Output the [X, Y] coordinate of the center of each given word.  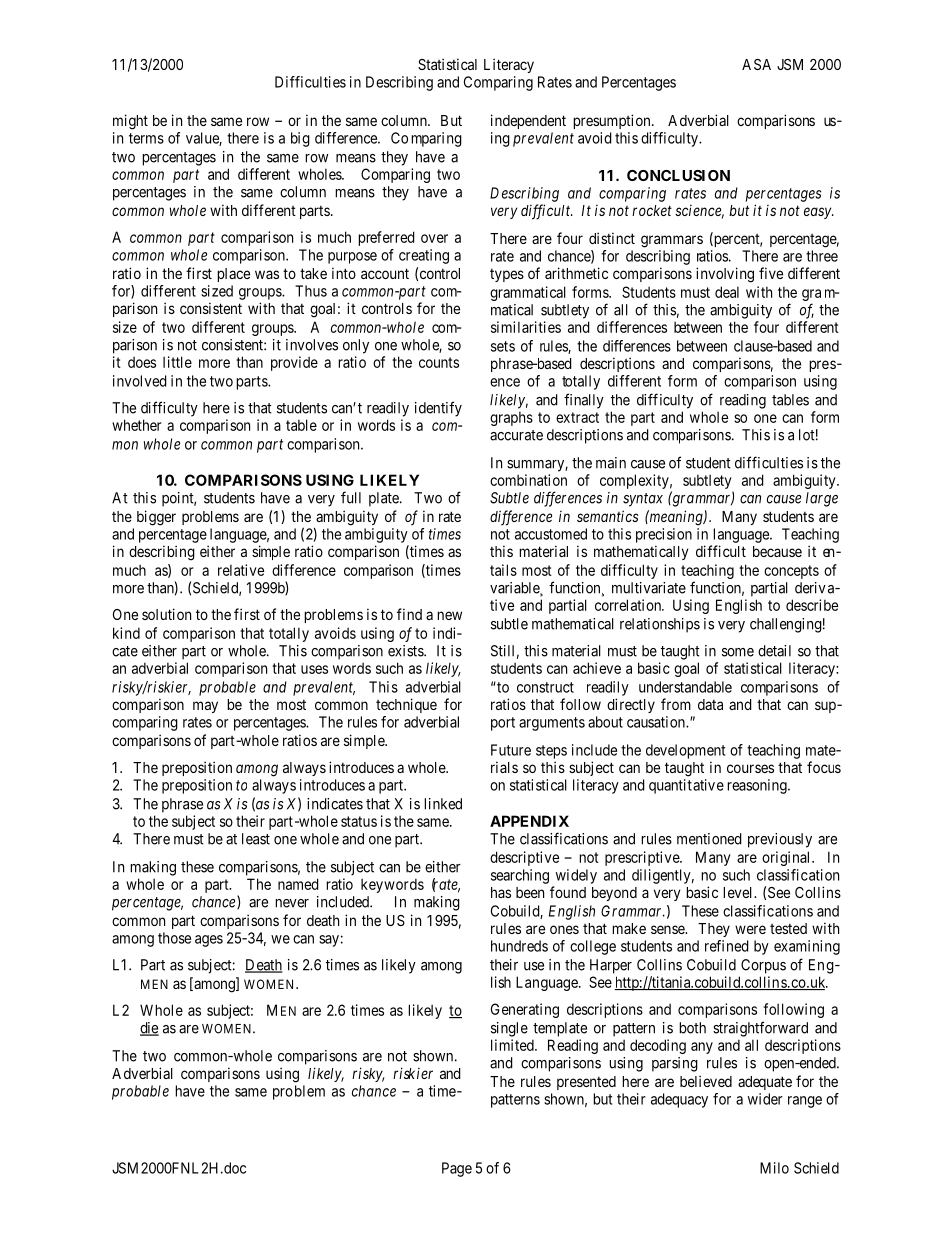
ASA [756, 64]
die [149, 1029]
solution [166, 614]
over [434, 238]
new [449, 615]
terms [146, 138]
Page [457, 1169]
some [738, 652]
